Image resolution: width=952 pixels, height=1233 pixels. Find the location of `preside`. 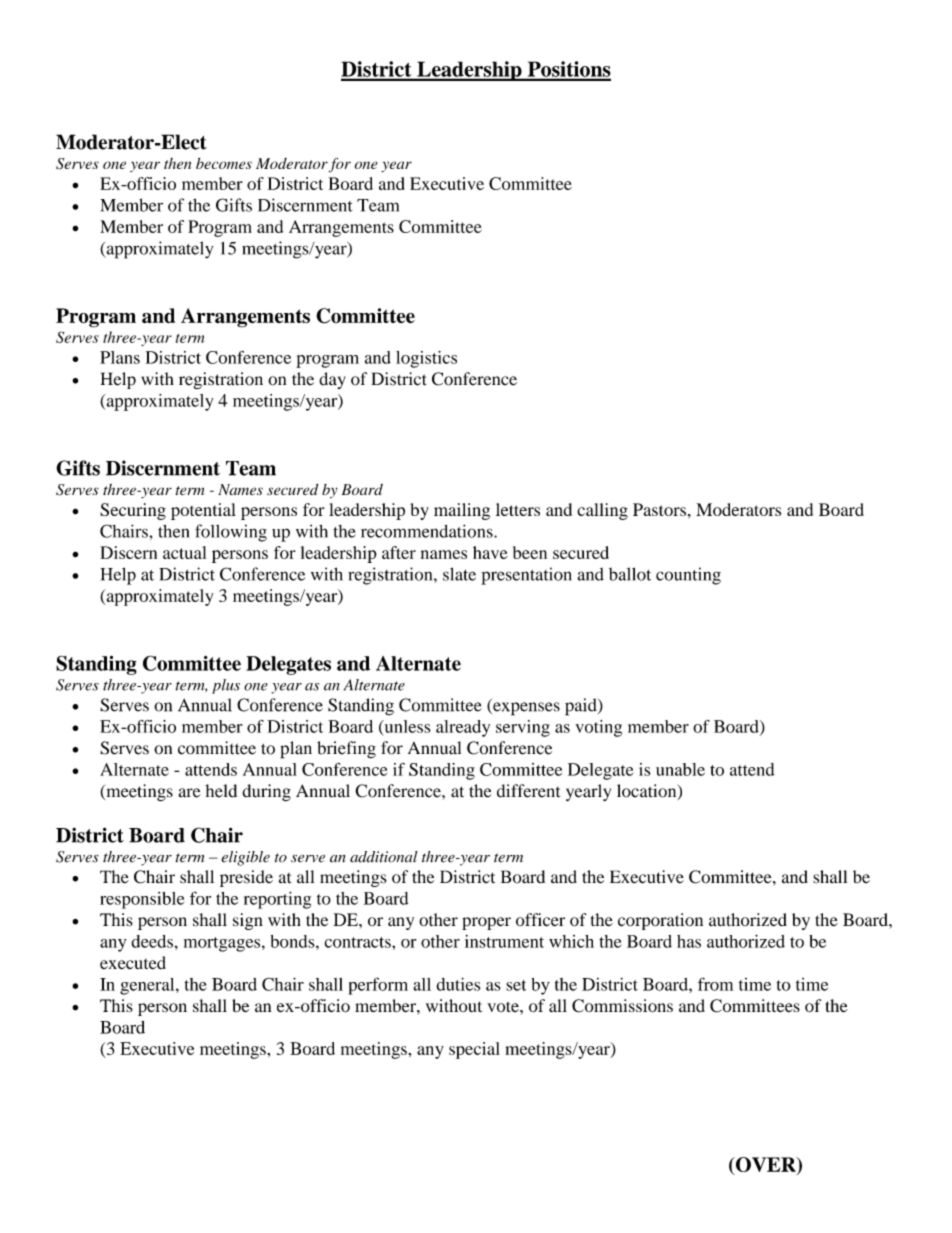

preside is located at coordinates (246, 878).
